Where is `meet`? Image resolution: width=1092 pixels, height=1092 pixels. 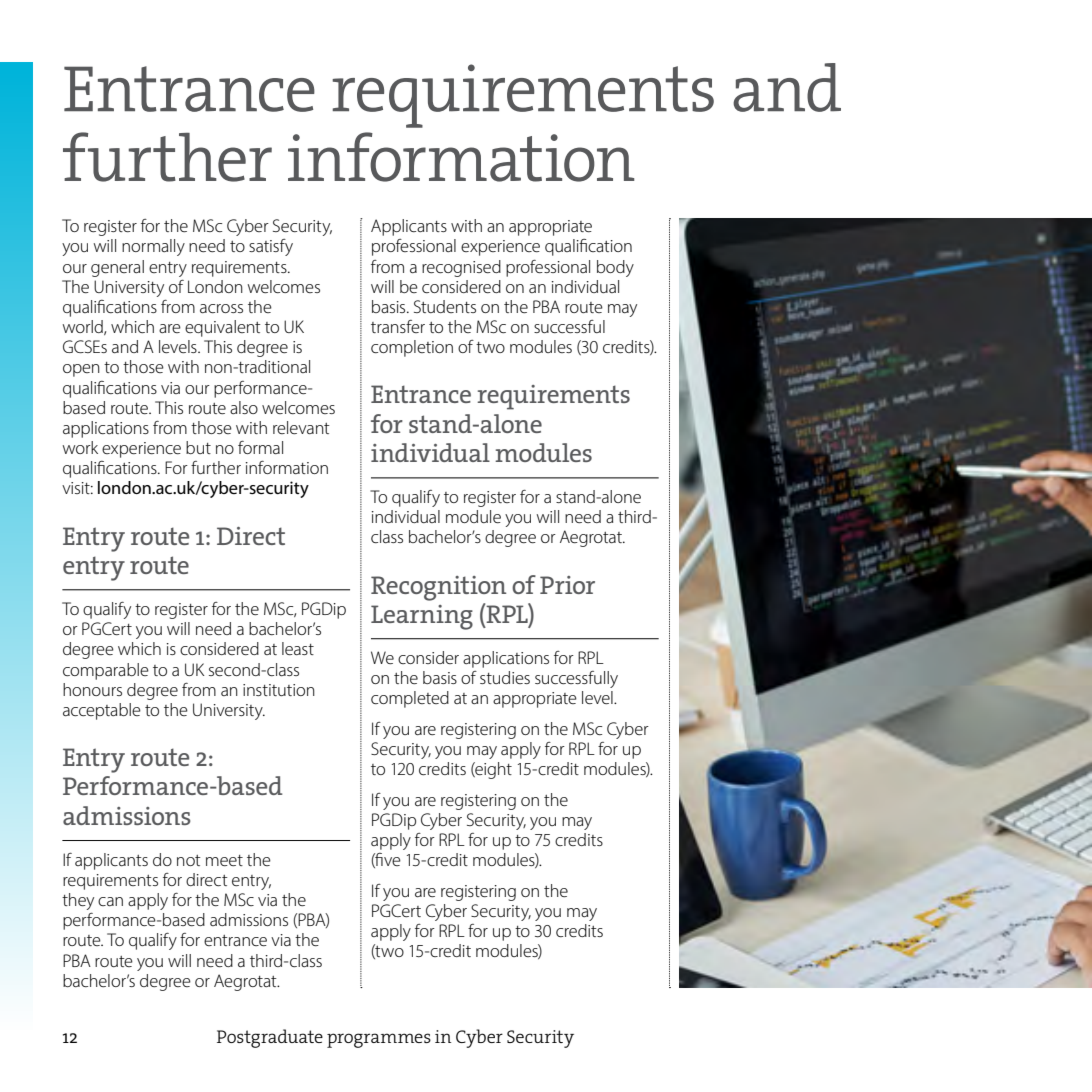
meet is located at coordinates (224, 860).
